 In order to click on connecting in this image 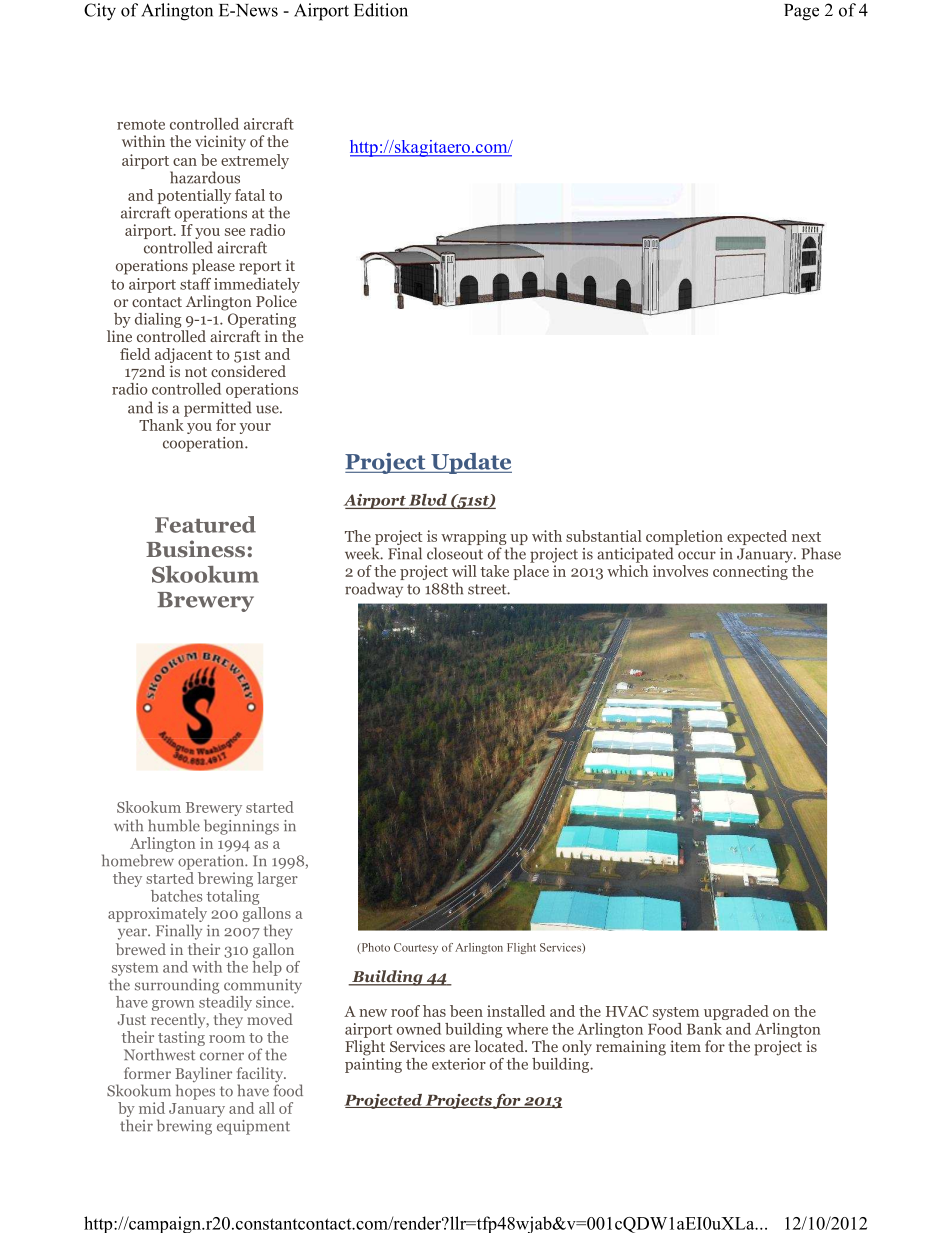, I will do `click(750, 572)`.
